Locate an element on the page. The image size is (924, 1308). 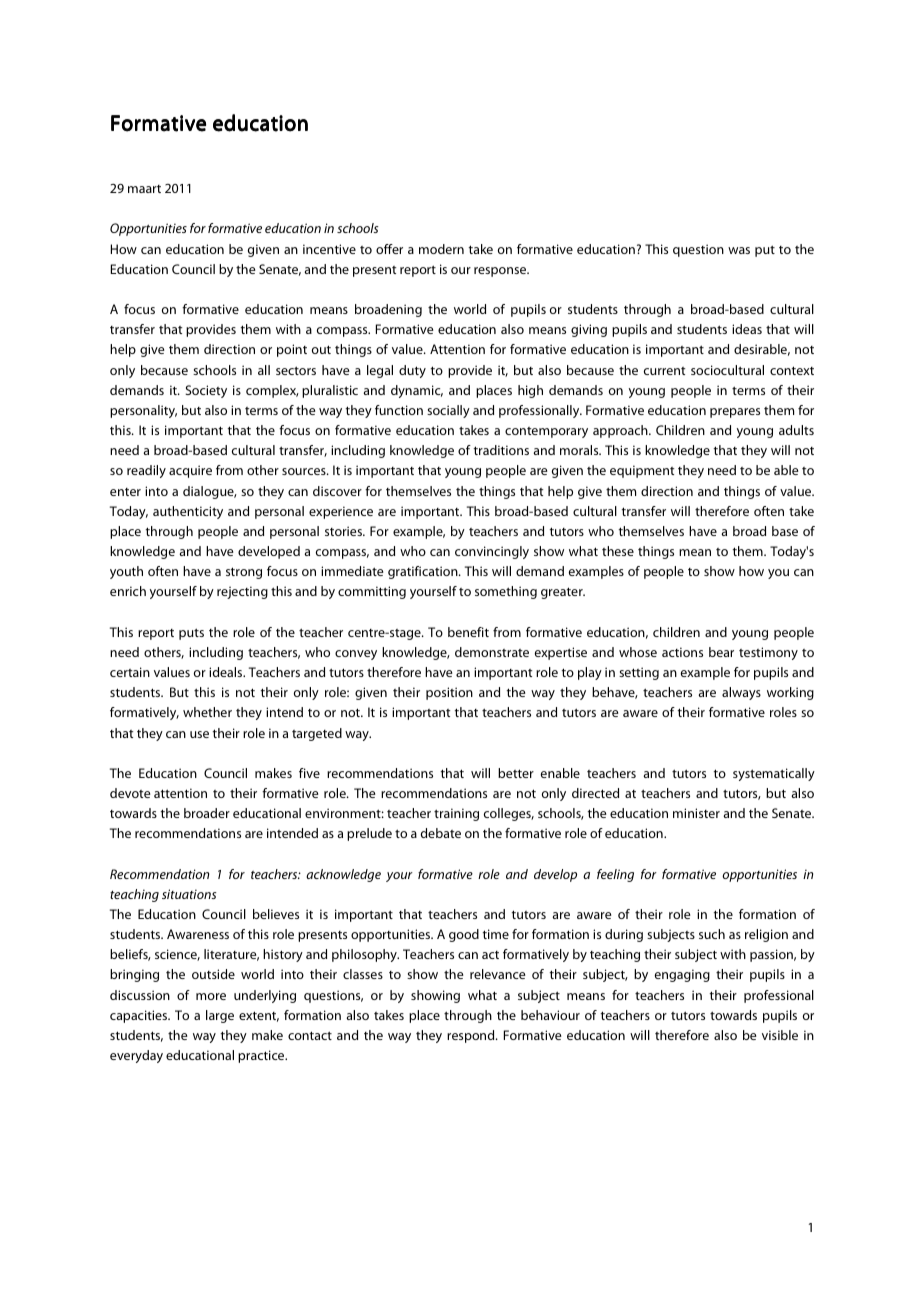
respond is located at coordinates (472, 1036).
